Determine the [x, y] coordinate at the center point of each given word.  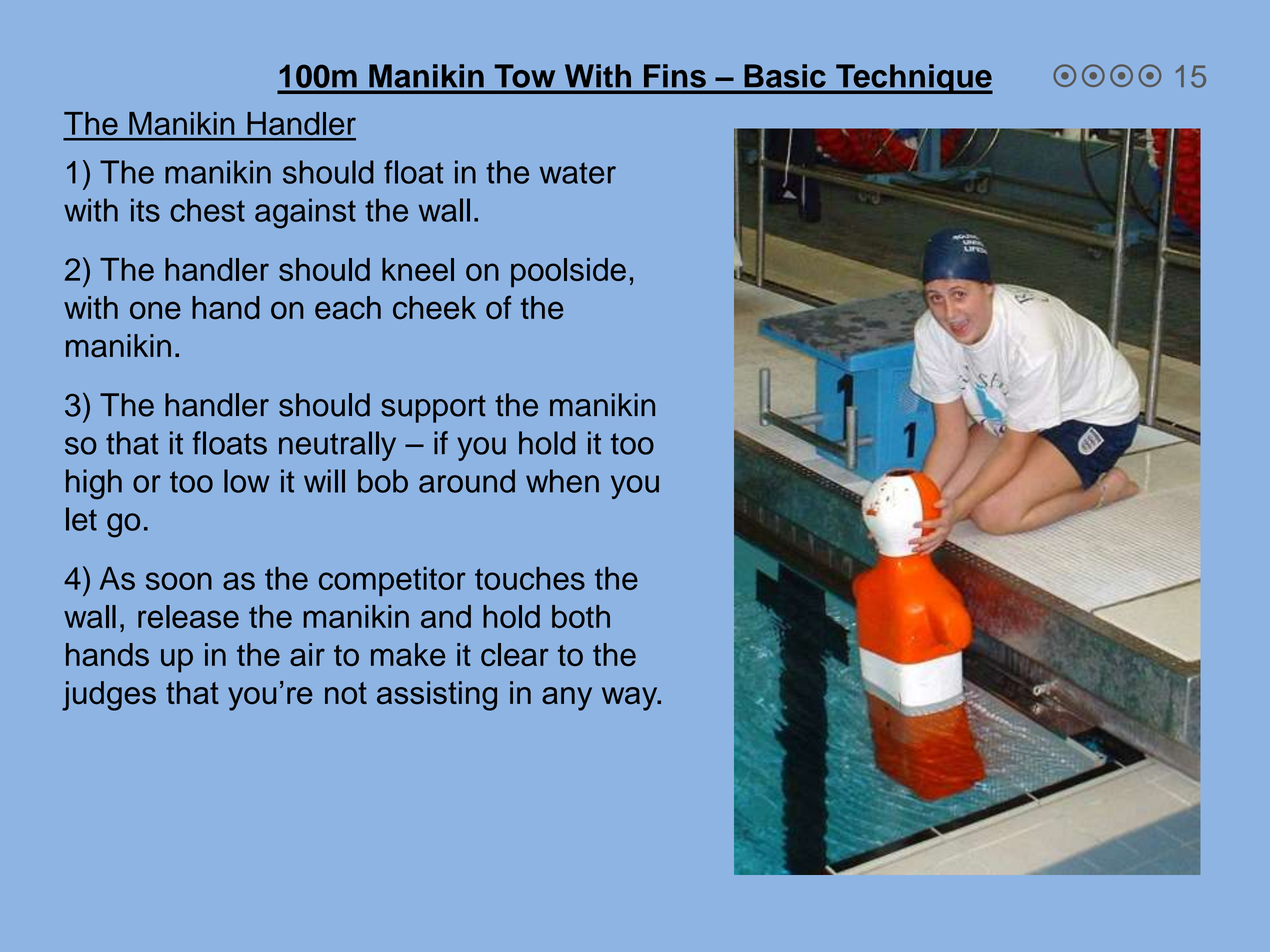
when [562, 481]
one [155, 310]
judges [109, 696]
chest [207, 210]
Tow [525, 76]
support [433, 409]
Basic [785, 76]
